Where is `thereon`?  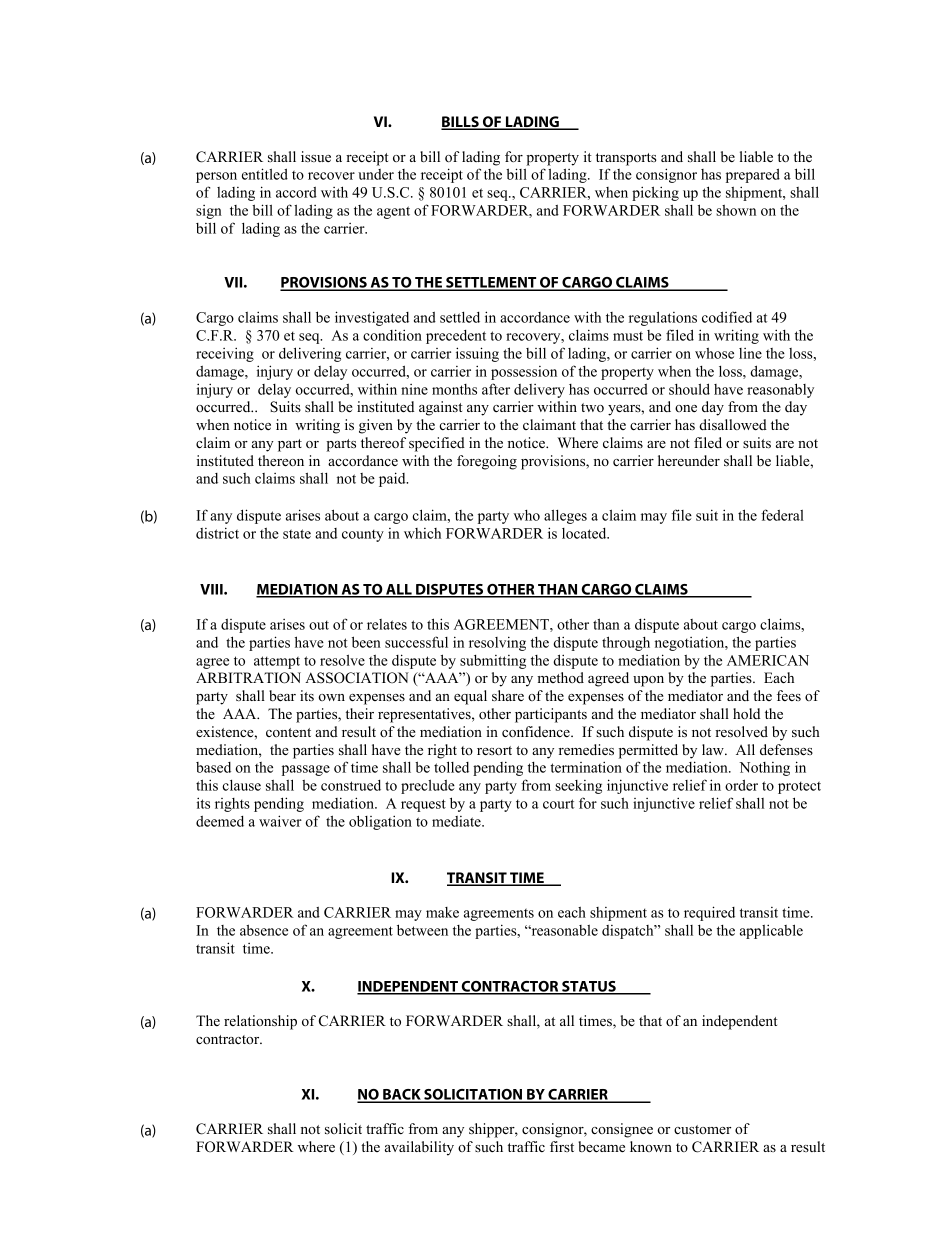 thereon is located at coordinates (281, 460).
